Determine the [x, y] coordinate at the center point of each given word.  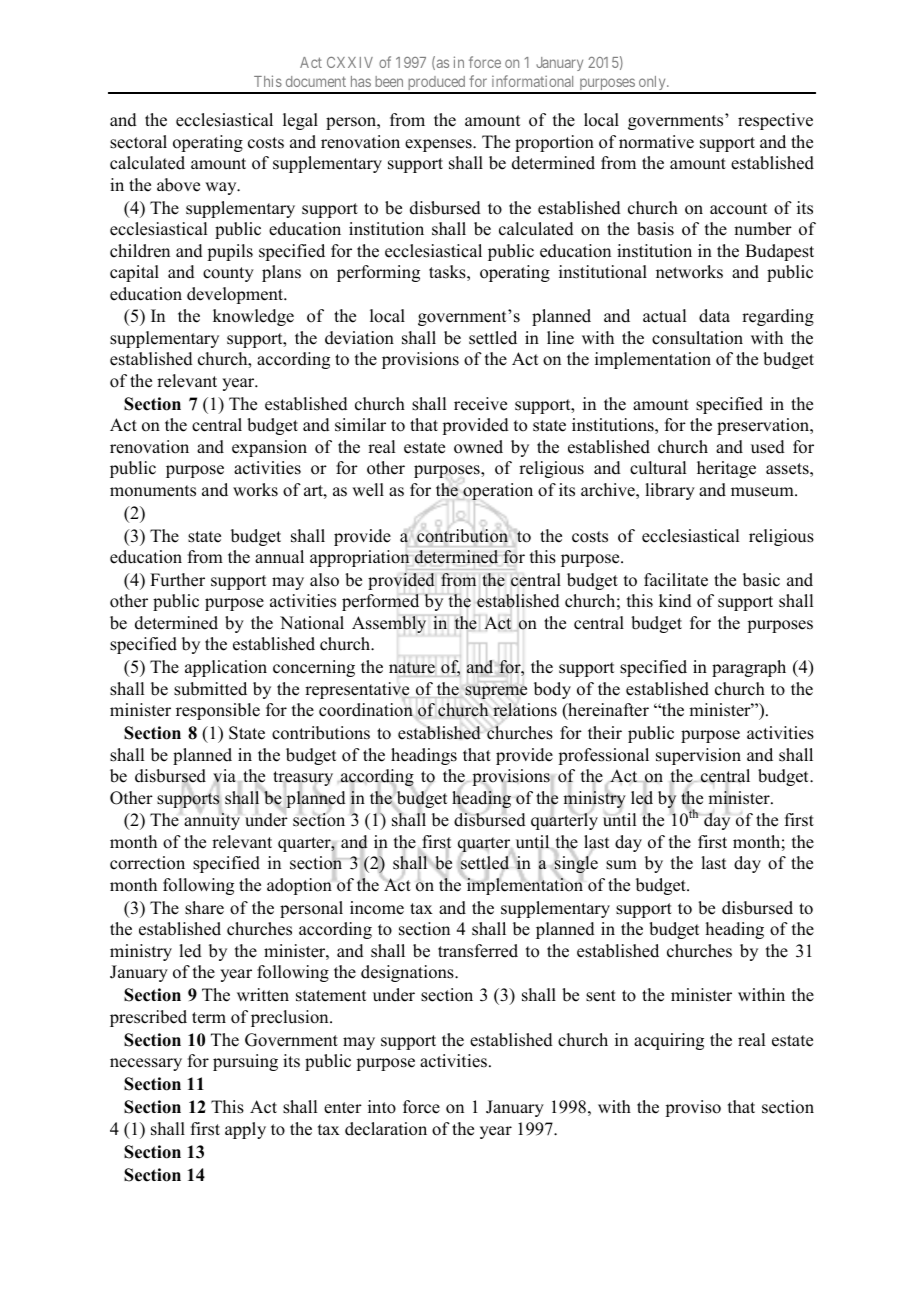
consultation [697, 338]
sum [621, 865]
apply [245, 1130]
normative [656, 142]
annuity [212, 821]
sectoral [138, 142]
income [377, 908]
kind [675, 601]
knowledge [253, 317]
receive [480, 404]
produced [436, 84]
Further [177, 580]
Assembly [389, 624]
